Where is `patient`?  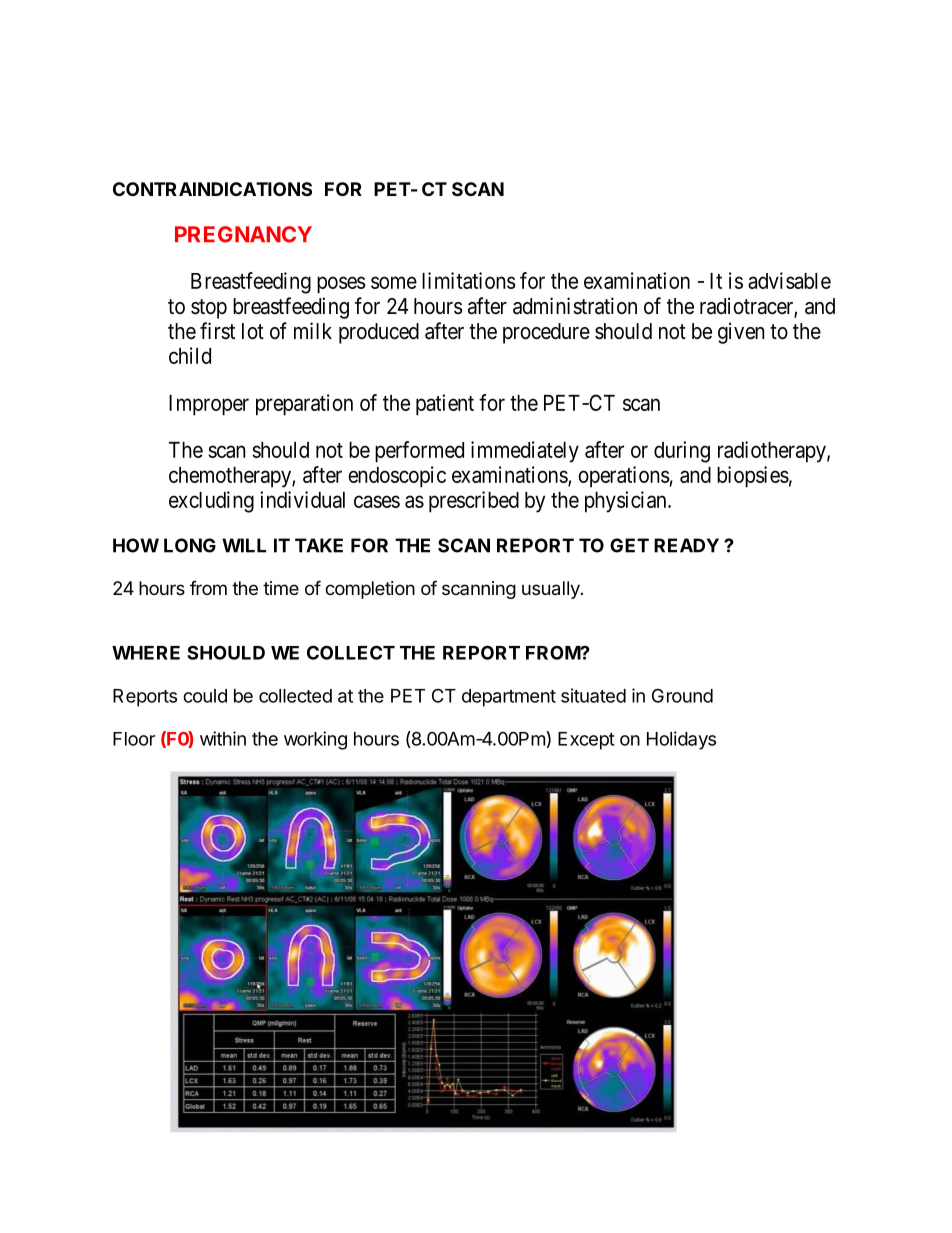
patient is located at coordinates (445, 405).
